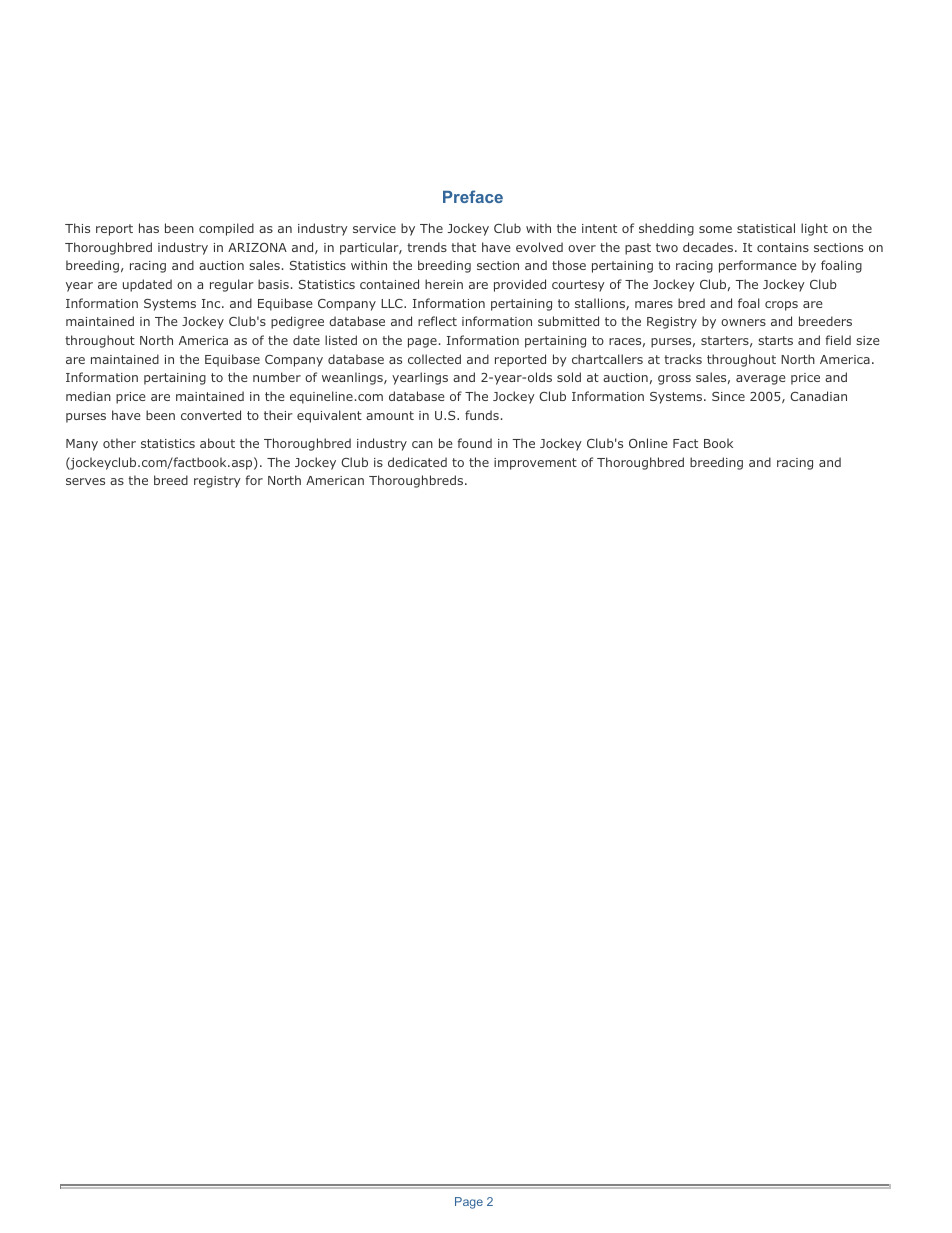 The image size is (952, 1233). I want to click on average, so click(760, 380).
